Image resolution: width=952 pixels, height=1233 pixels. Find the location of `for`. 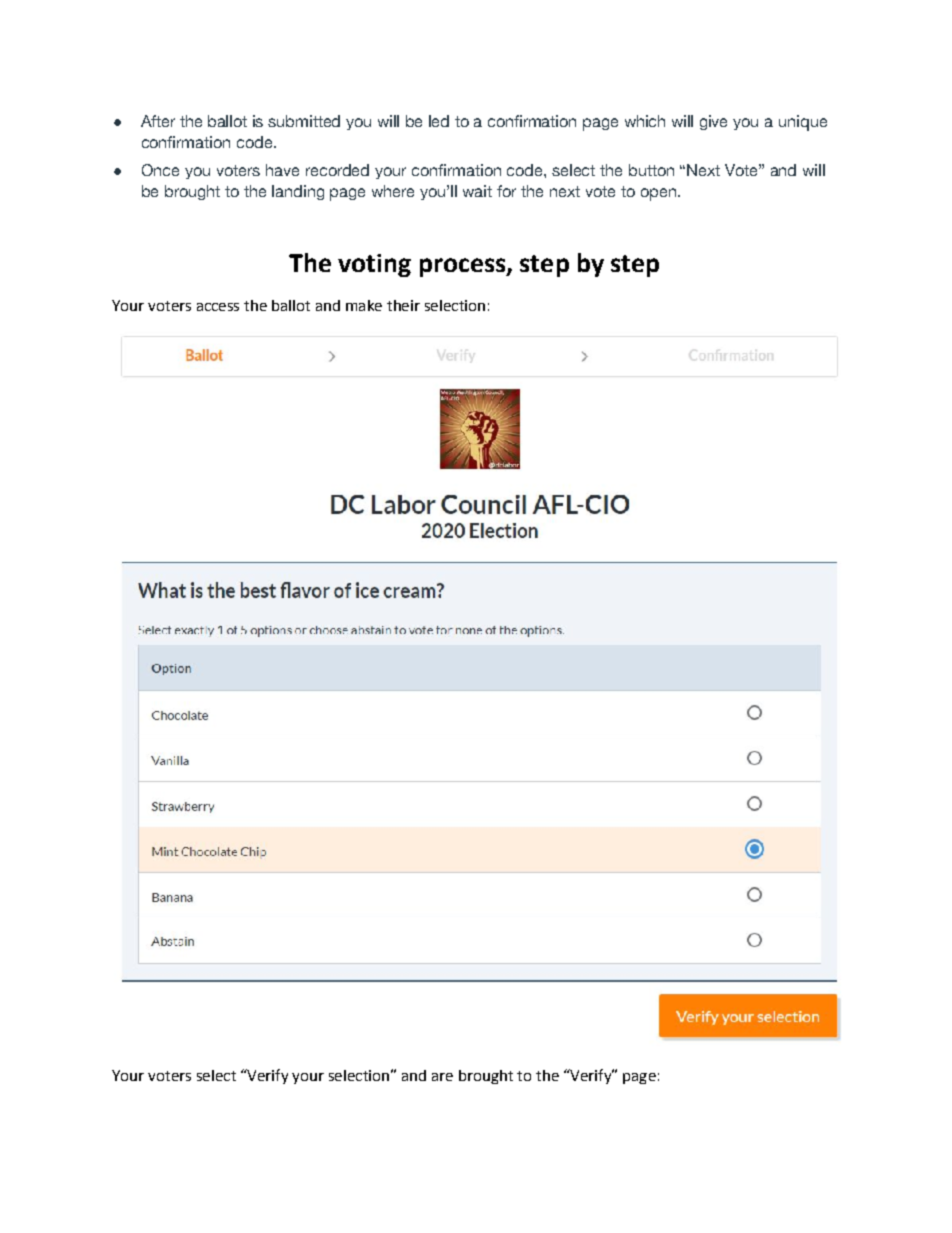

for is located at coordinates (506, 191).
